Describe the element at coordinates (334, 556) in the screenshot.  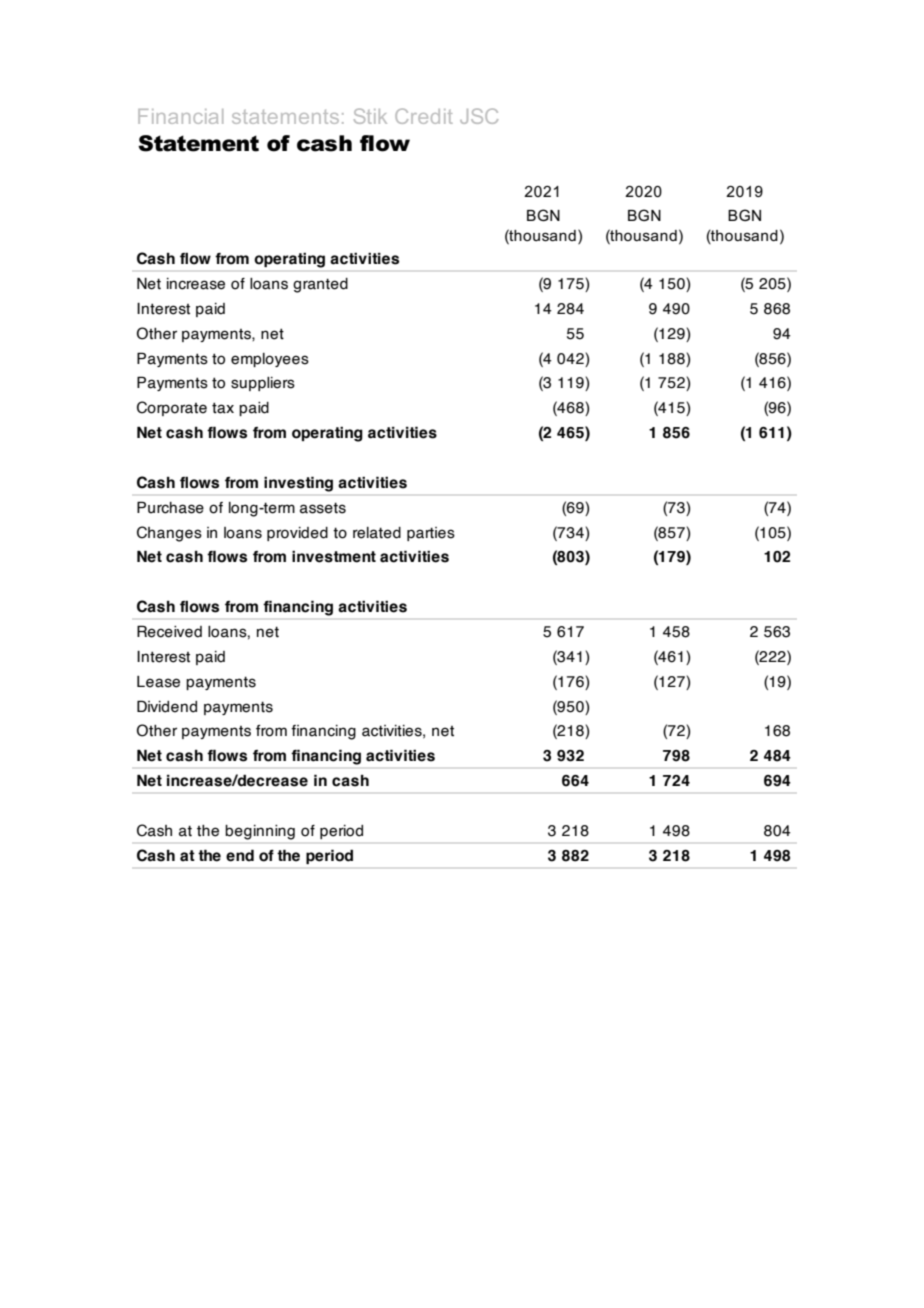
I see `investment` at that location.
